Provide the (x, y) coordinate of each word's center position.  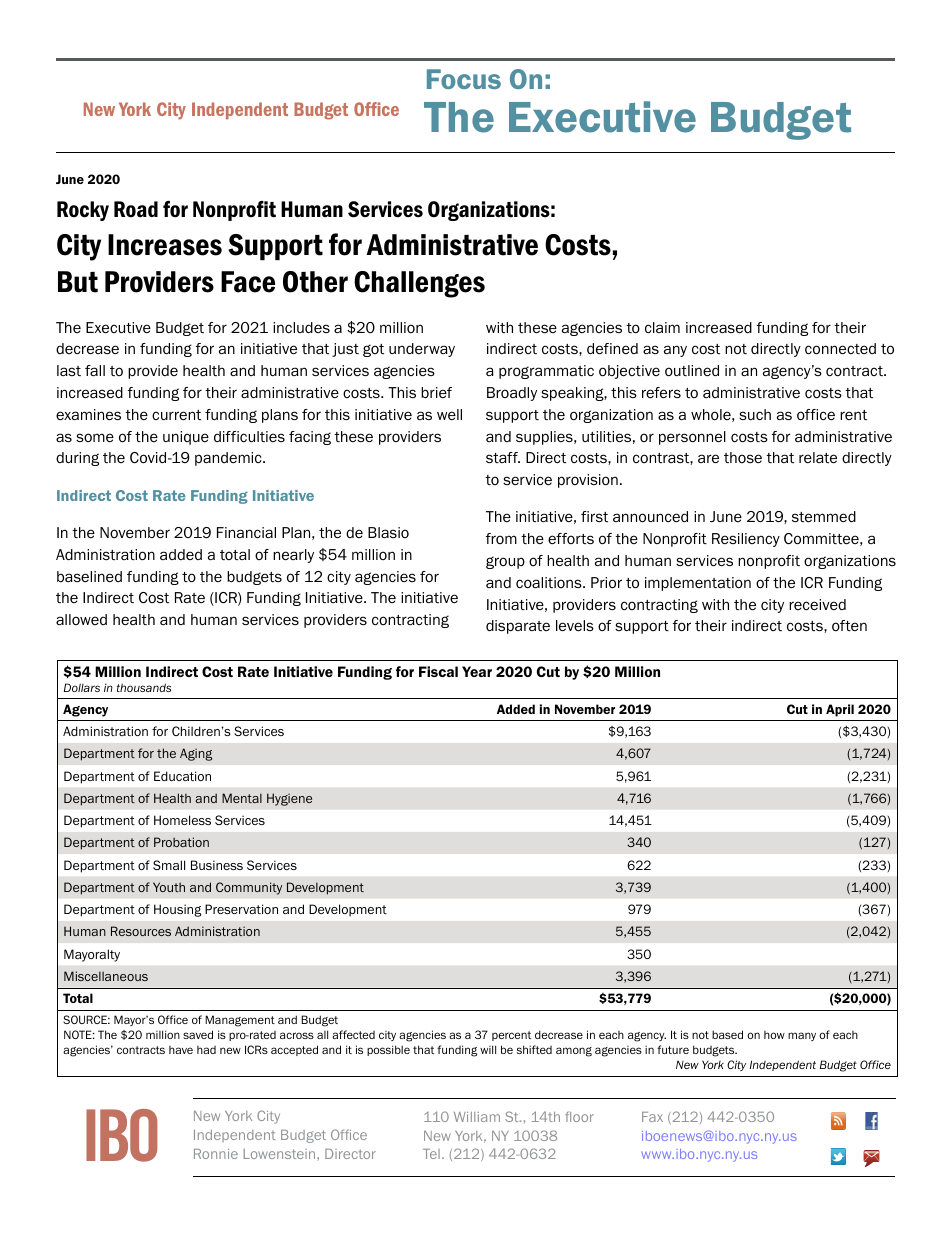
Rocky (83, 211)
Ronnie (216, 1154)
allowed (81, 619)
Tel (431, 1154)
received (817, 604)
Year (477, 671)
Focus (464, 79)
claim (662, 327)
